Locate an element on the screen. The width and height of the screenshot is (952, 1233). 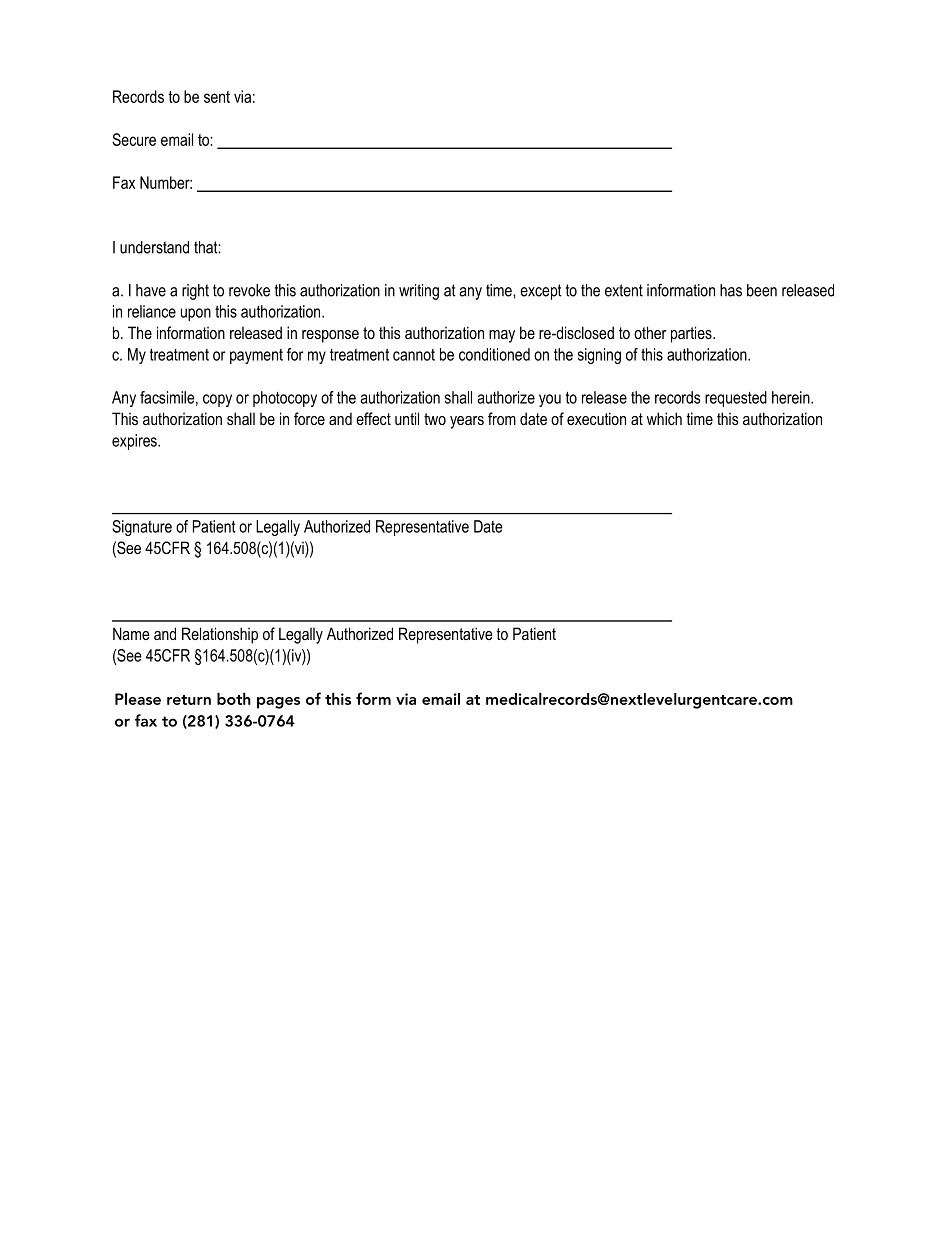
Signature is located at coordinates (142, 528).
